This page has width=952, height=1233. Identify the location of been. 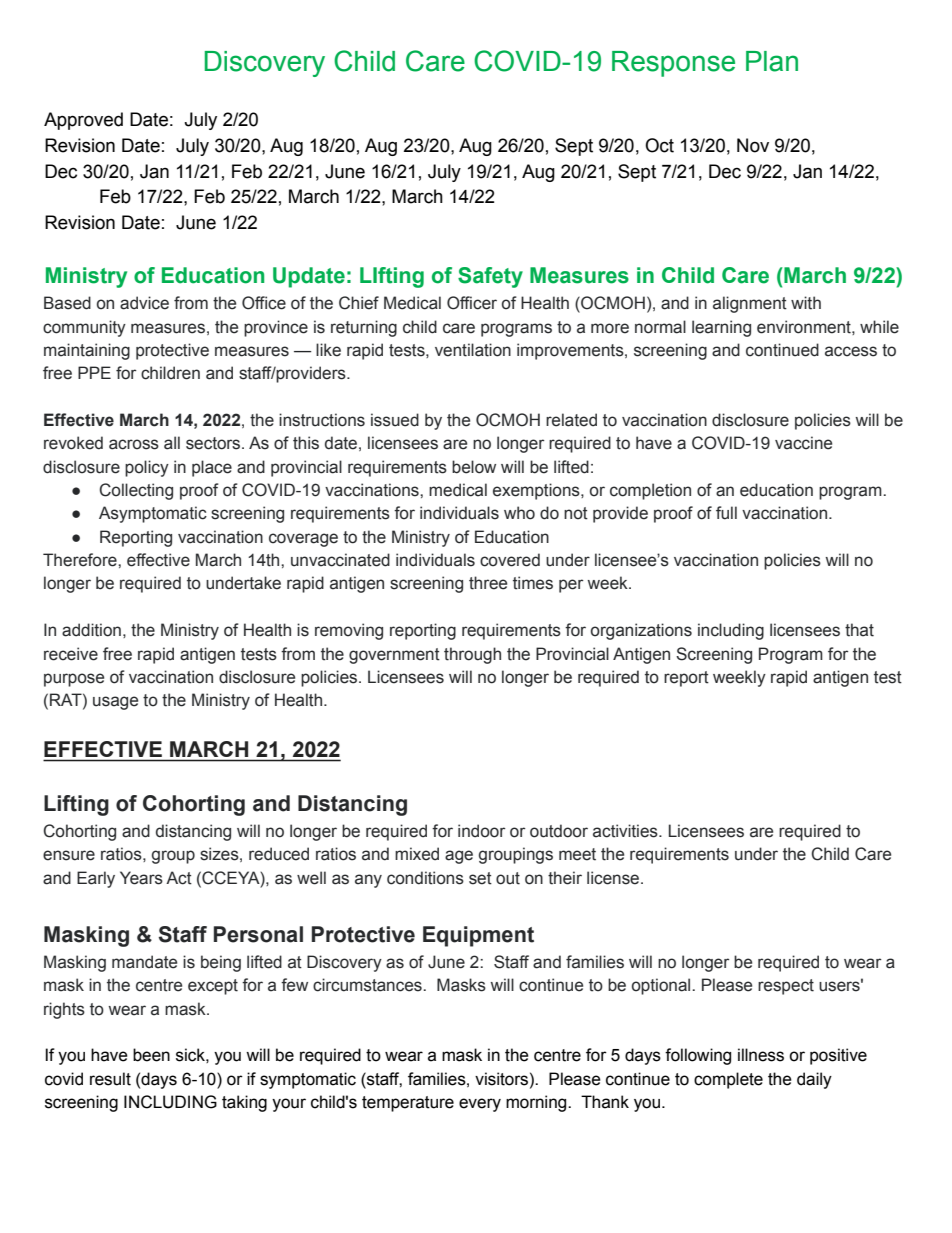
(151, 1055).
